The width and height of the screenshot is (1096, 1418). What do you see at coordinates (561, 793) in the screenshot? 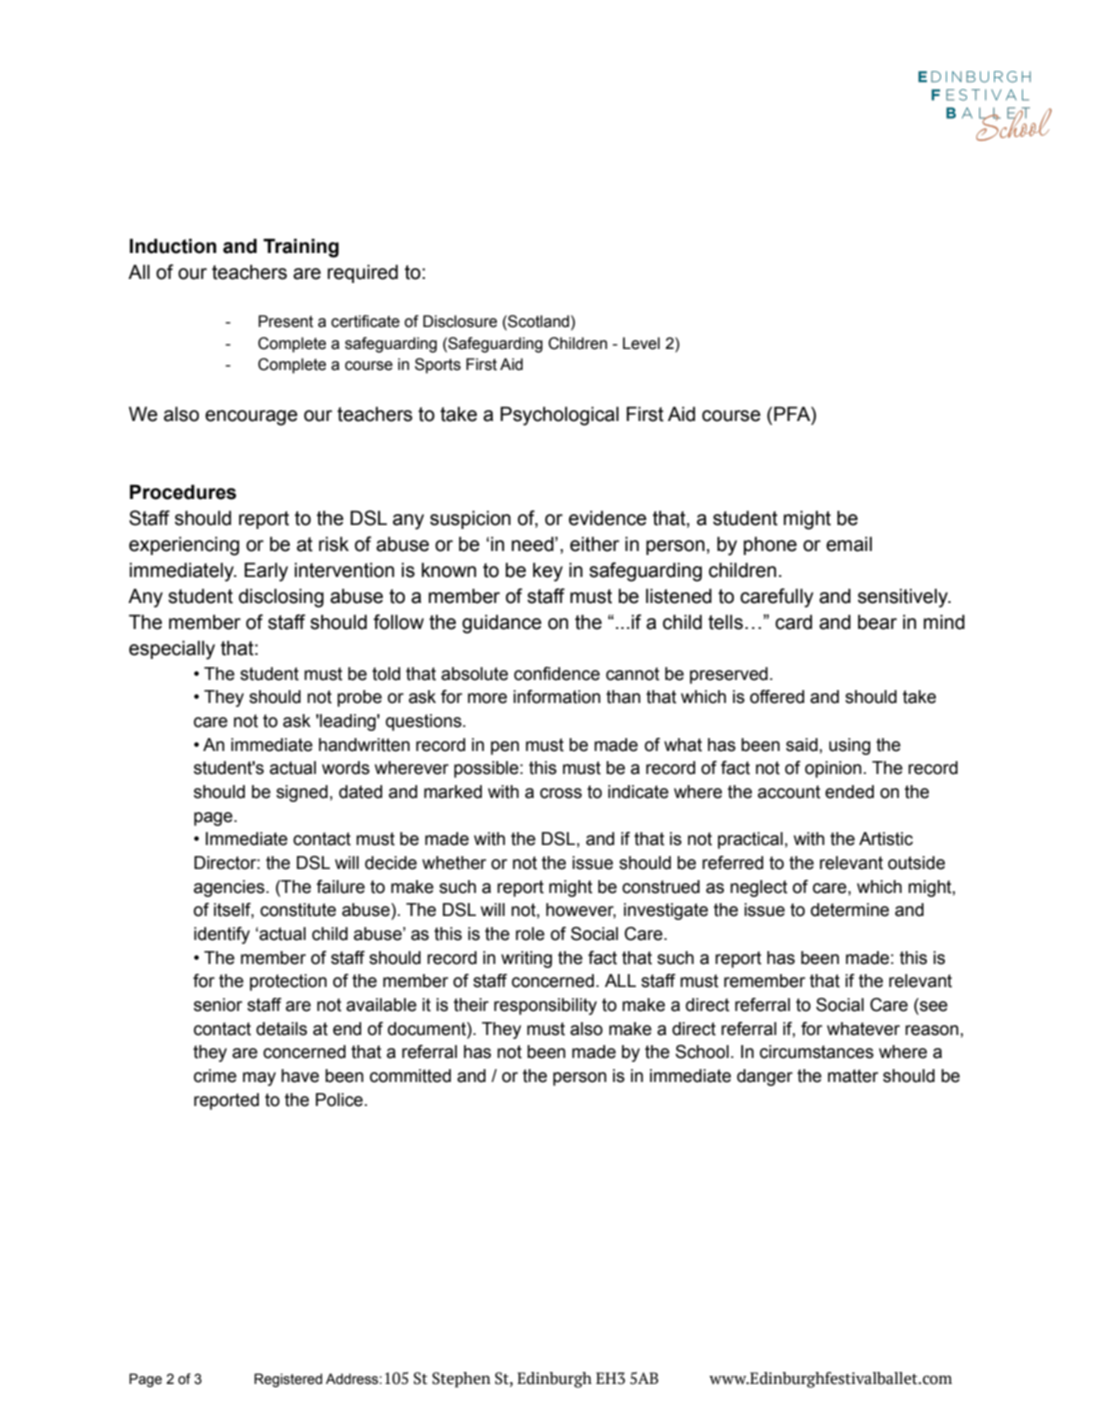
I see `cross` at bounding box center [561, 793].
